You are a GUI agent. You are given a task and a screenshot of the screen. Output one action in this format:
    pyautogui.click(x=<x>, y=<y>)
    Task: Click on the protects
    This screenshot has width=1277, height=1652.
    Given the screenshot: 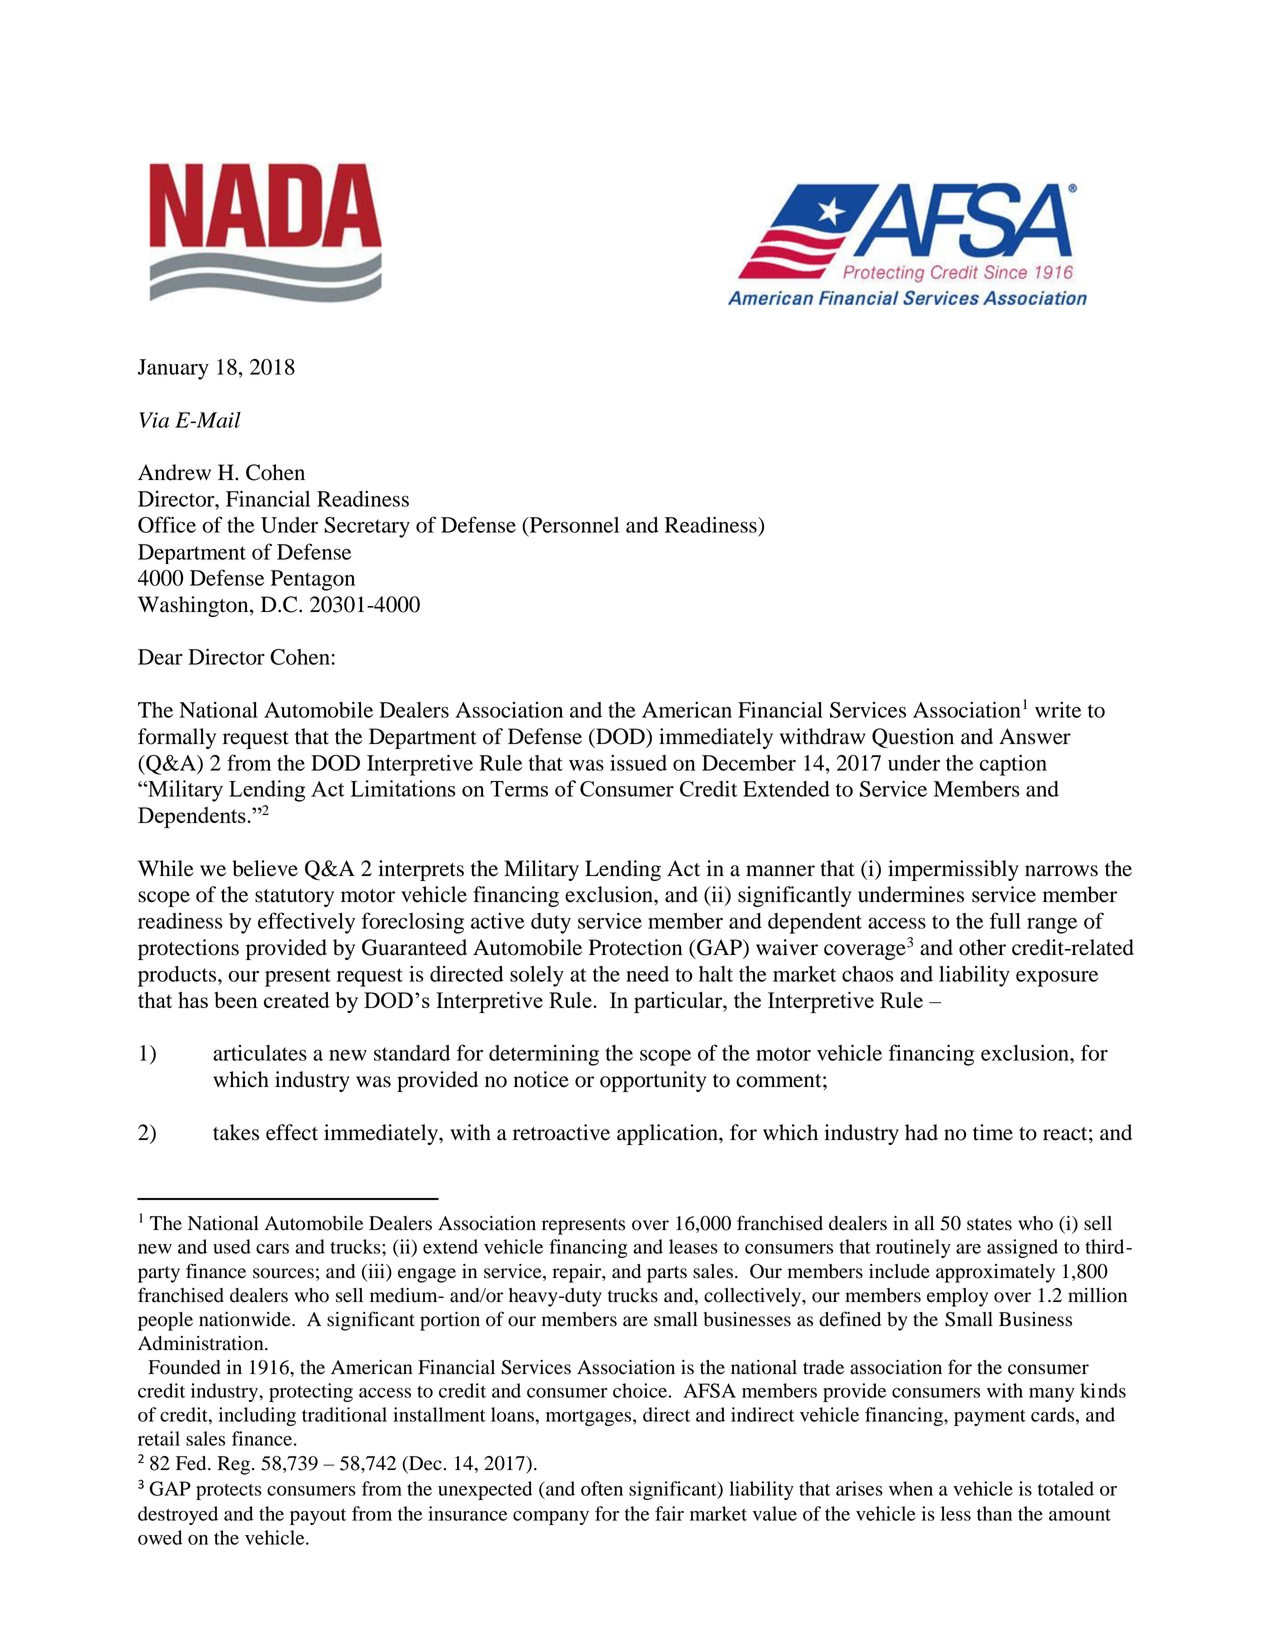 What is the action you would take?
    pyautogui.click(x=229, y=1492)
